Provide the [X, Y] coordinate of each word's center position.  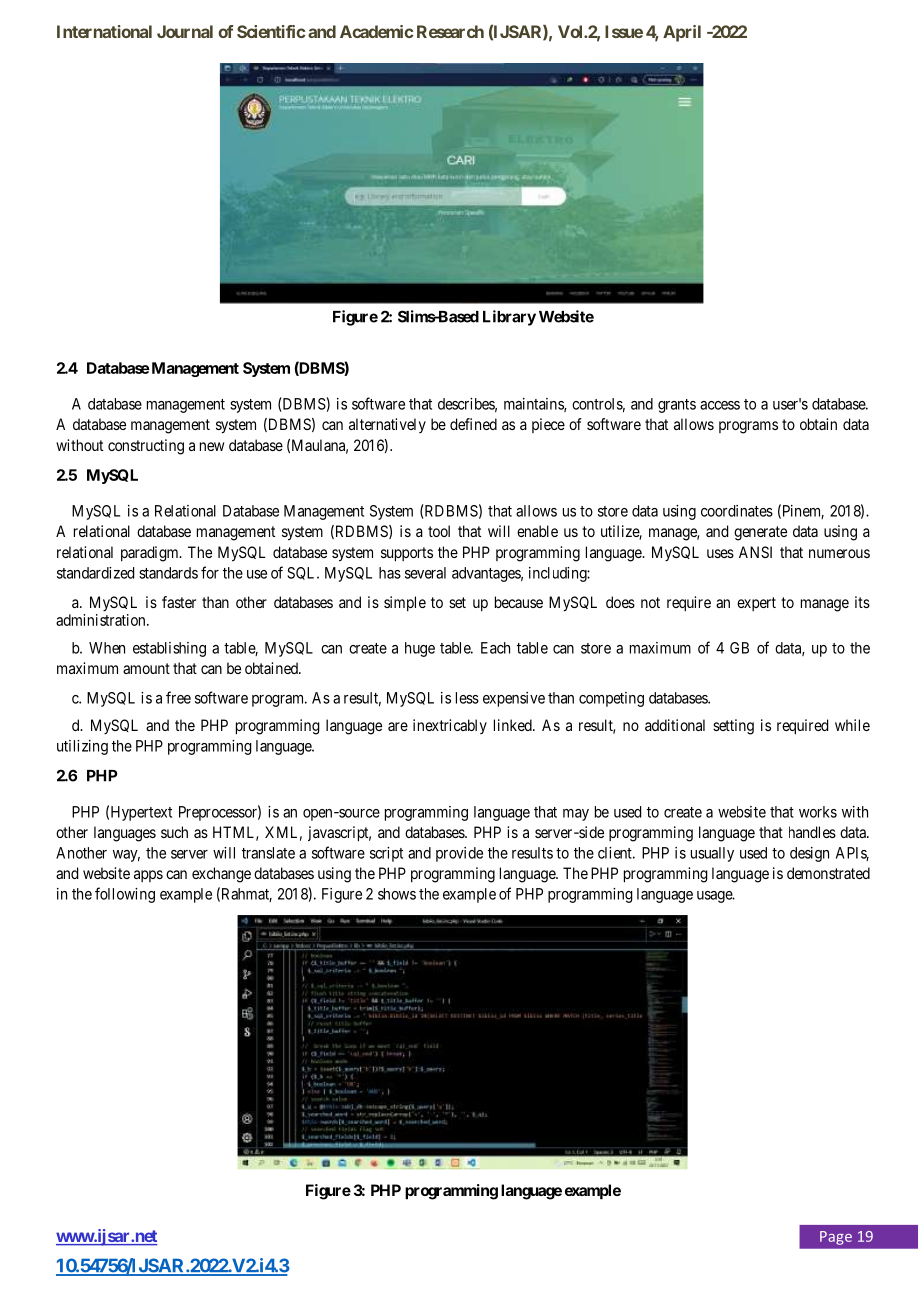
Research [450, 31]
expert [756, 604]
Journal [185, 31]
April [682, 33]
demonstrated [828, 873]
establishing [169, 649]
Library [509, 318]
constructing [146, 447]
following [125, 895]
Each [495, 648]
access [720, 405]
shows [397, 894]
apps [148, 876]
